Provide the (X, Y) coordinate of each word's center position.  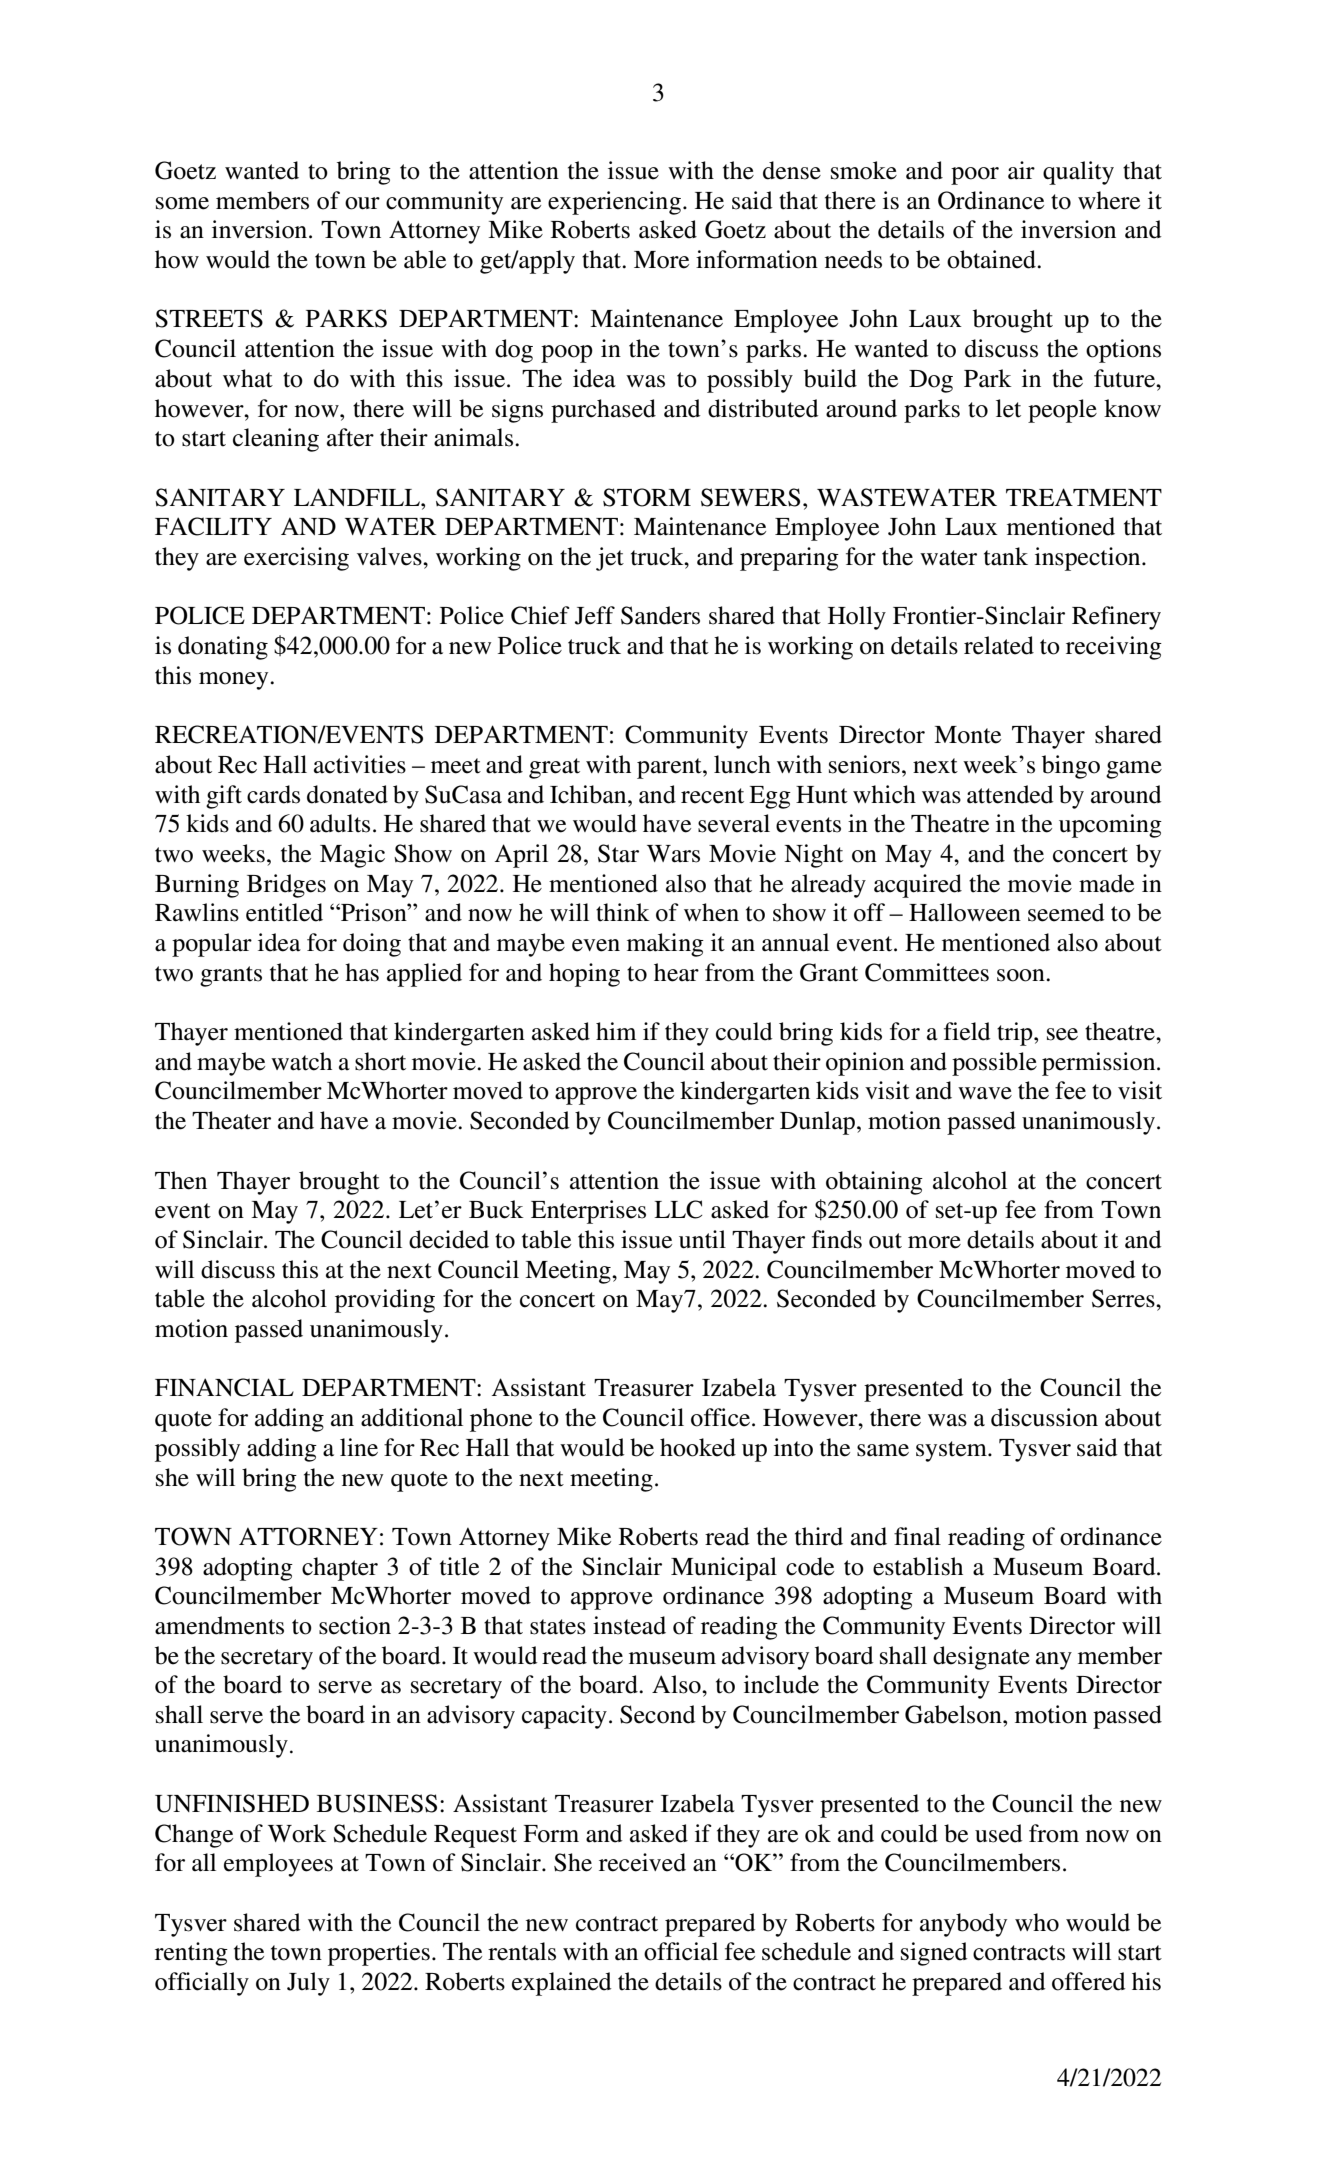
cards (273, 794)
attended (1010, 794)
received (642, 1862)
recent (712, 796)
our (362, 203)
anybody (963, 1925)
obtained (992, 259)
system (952, 1451)
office (720, 1417)
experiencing (614, 203)
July (308, 1984)
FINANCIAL (224, 1387)
